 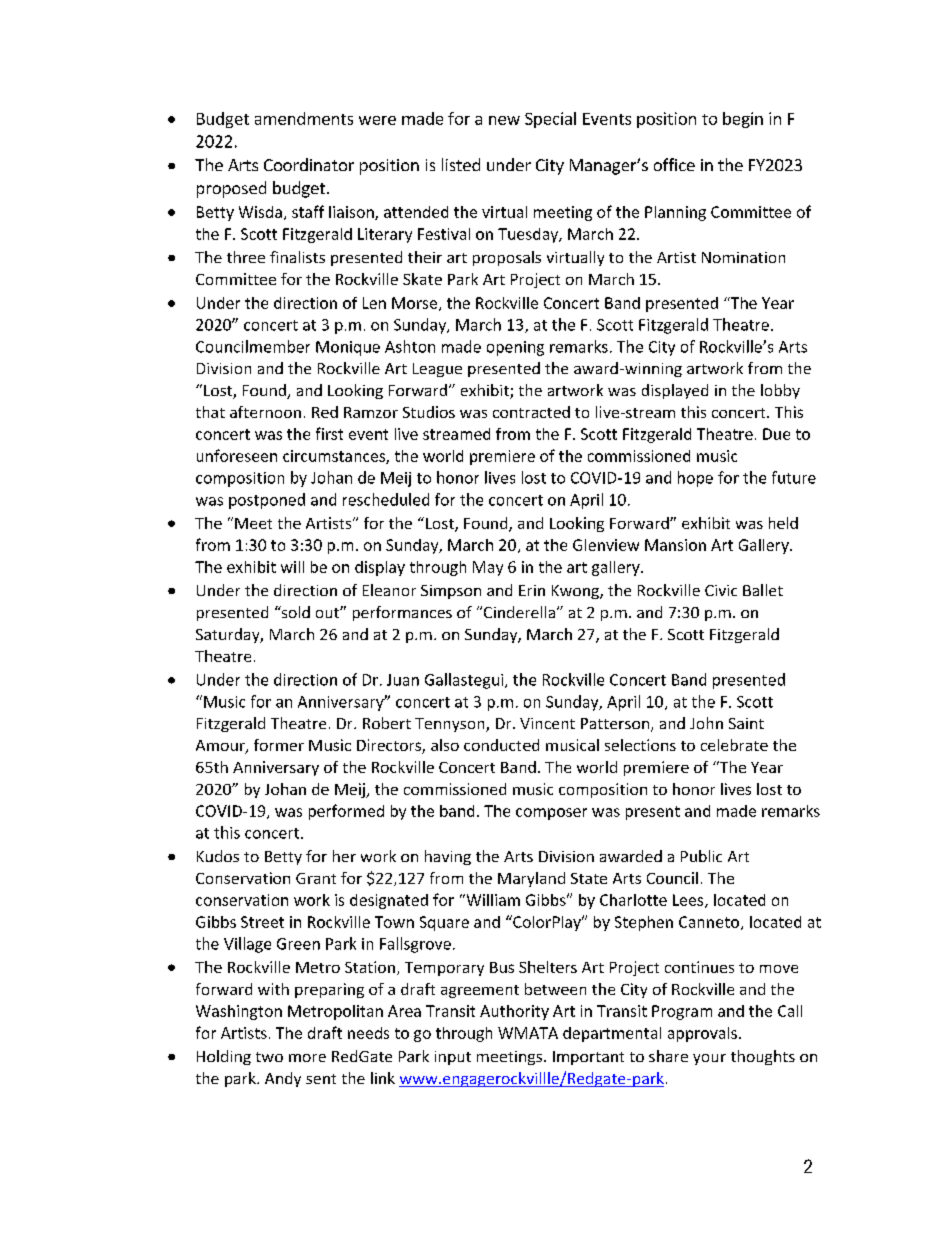 What do you see at coordinates (743, 120) in the image?
I see `begin` at bounding box center [743, 120].
